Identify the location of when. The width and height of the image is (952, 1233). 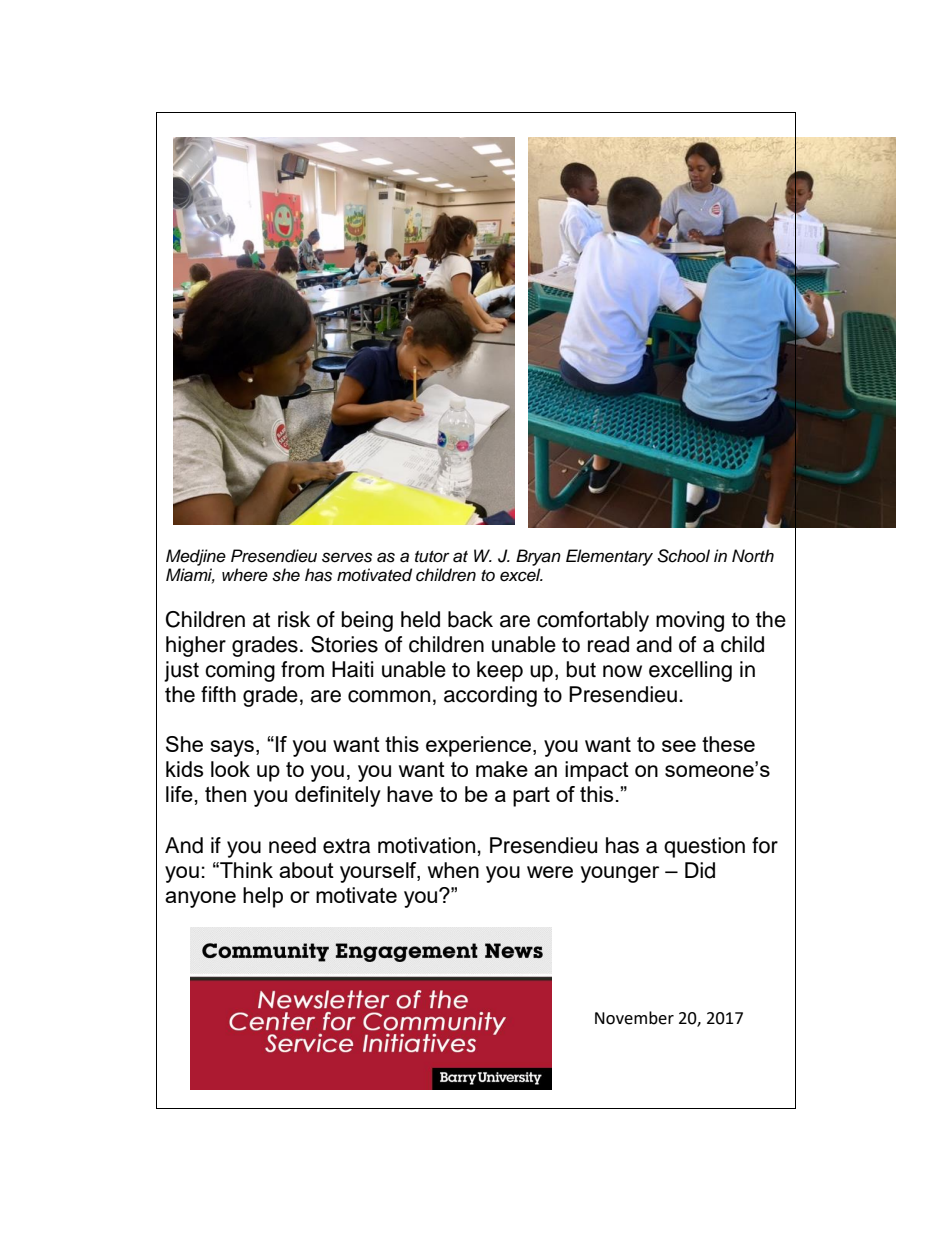
(453, 870).
